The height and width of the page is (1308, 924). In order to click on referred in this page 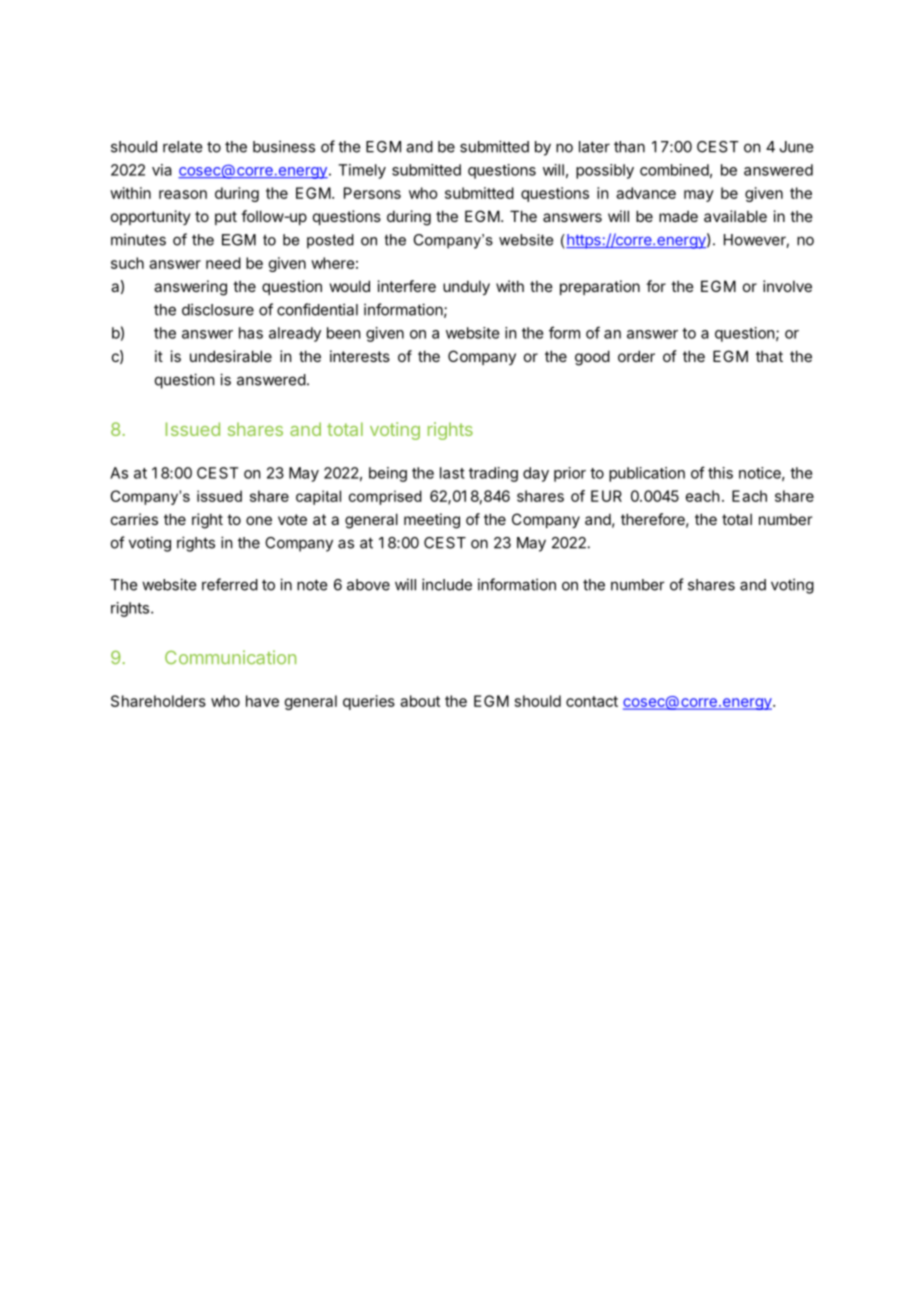, I will do `click(230, 584)`.
